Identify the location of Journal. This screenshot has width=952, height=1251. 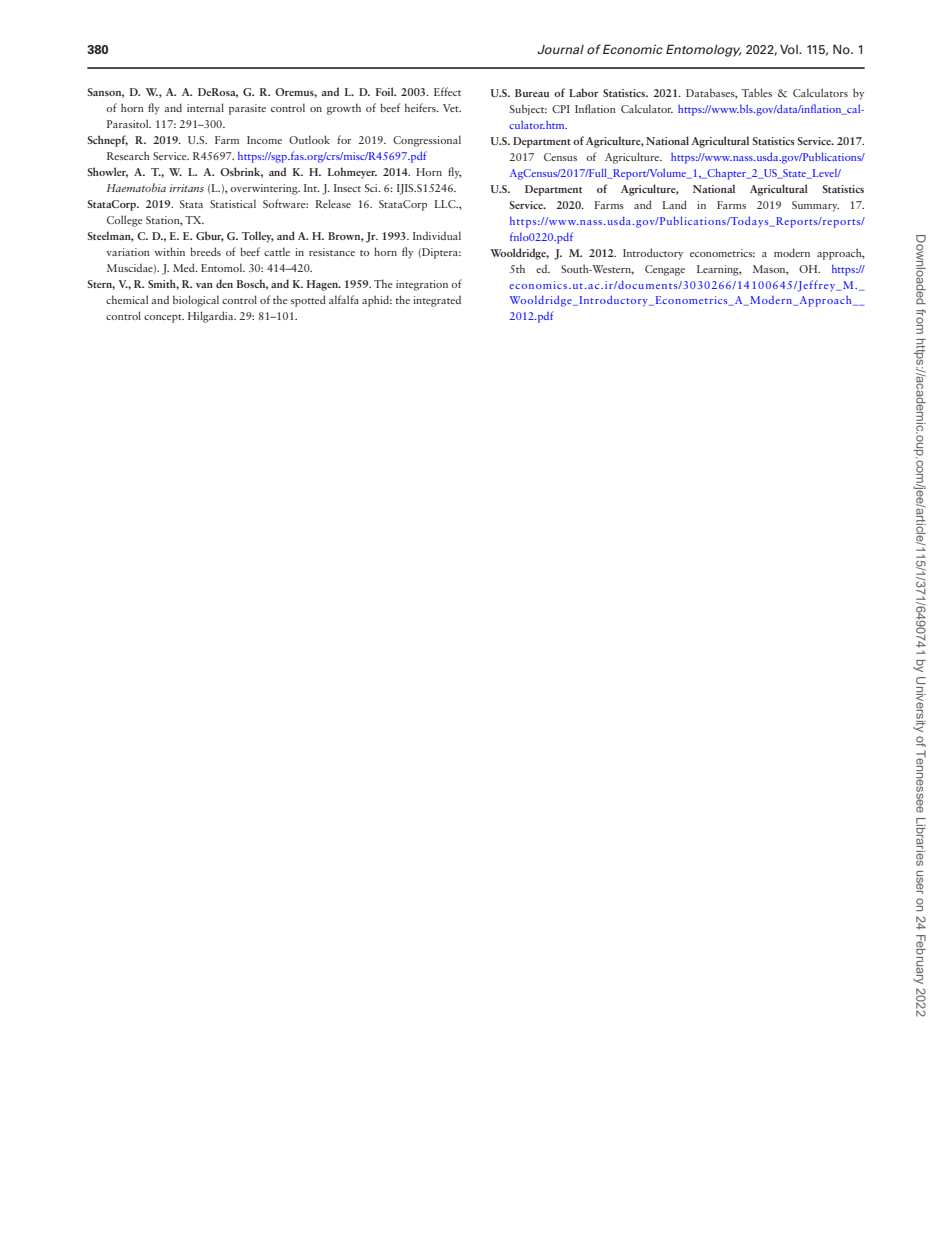
(560, 49).
